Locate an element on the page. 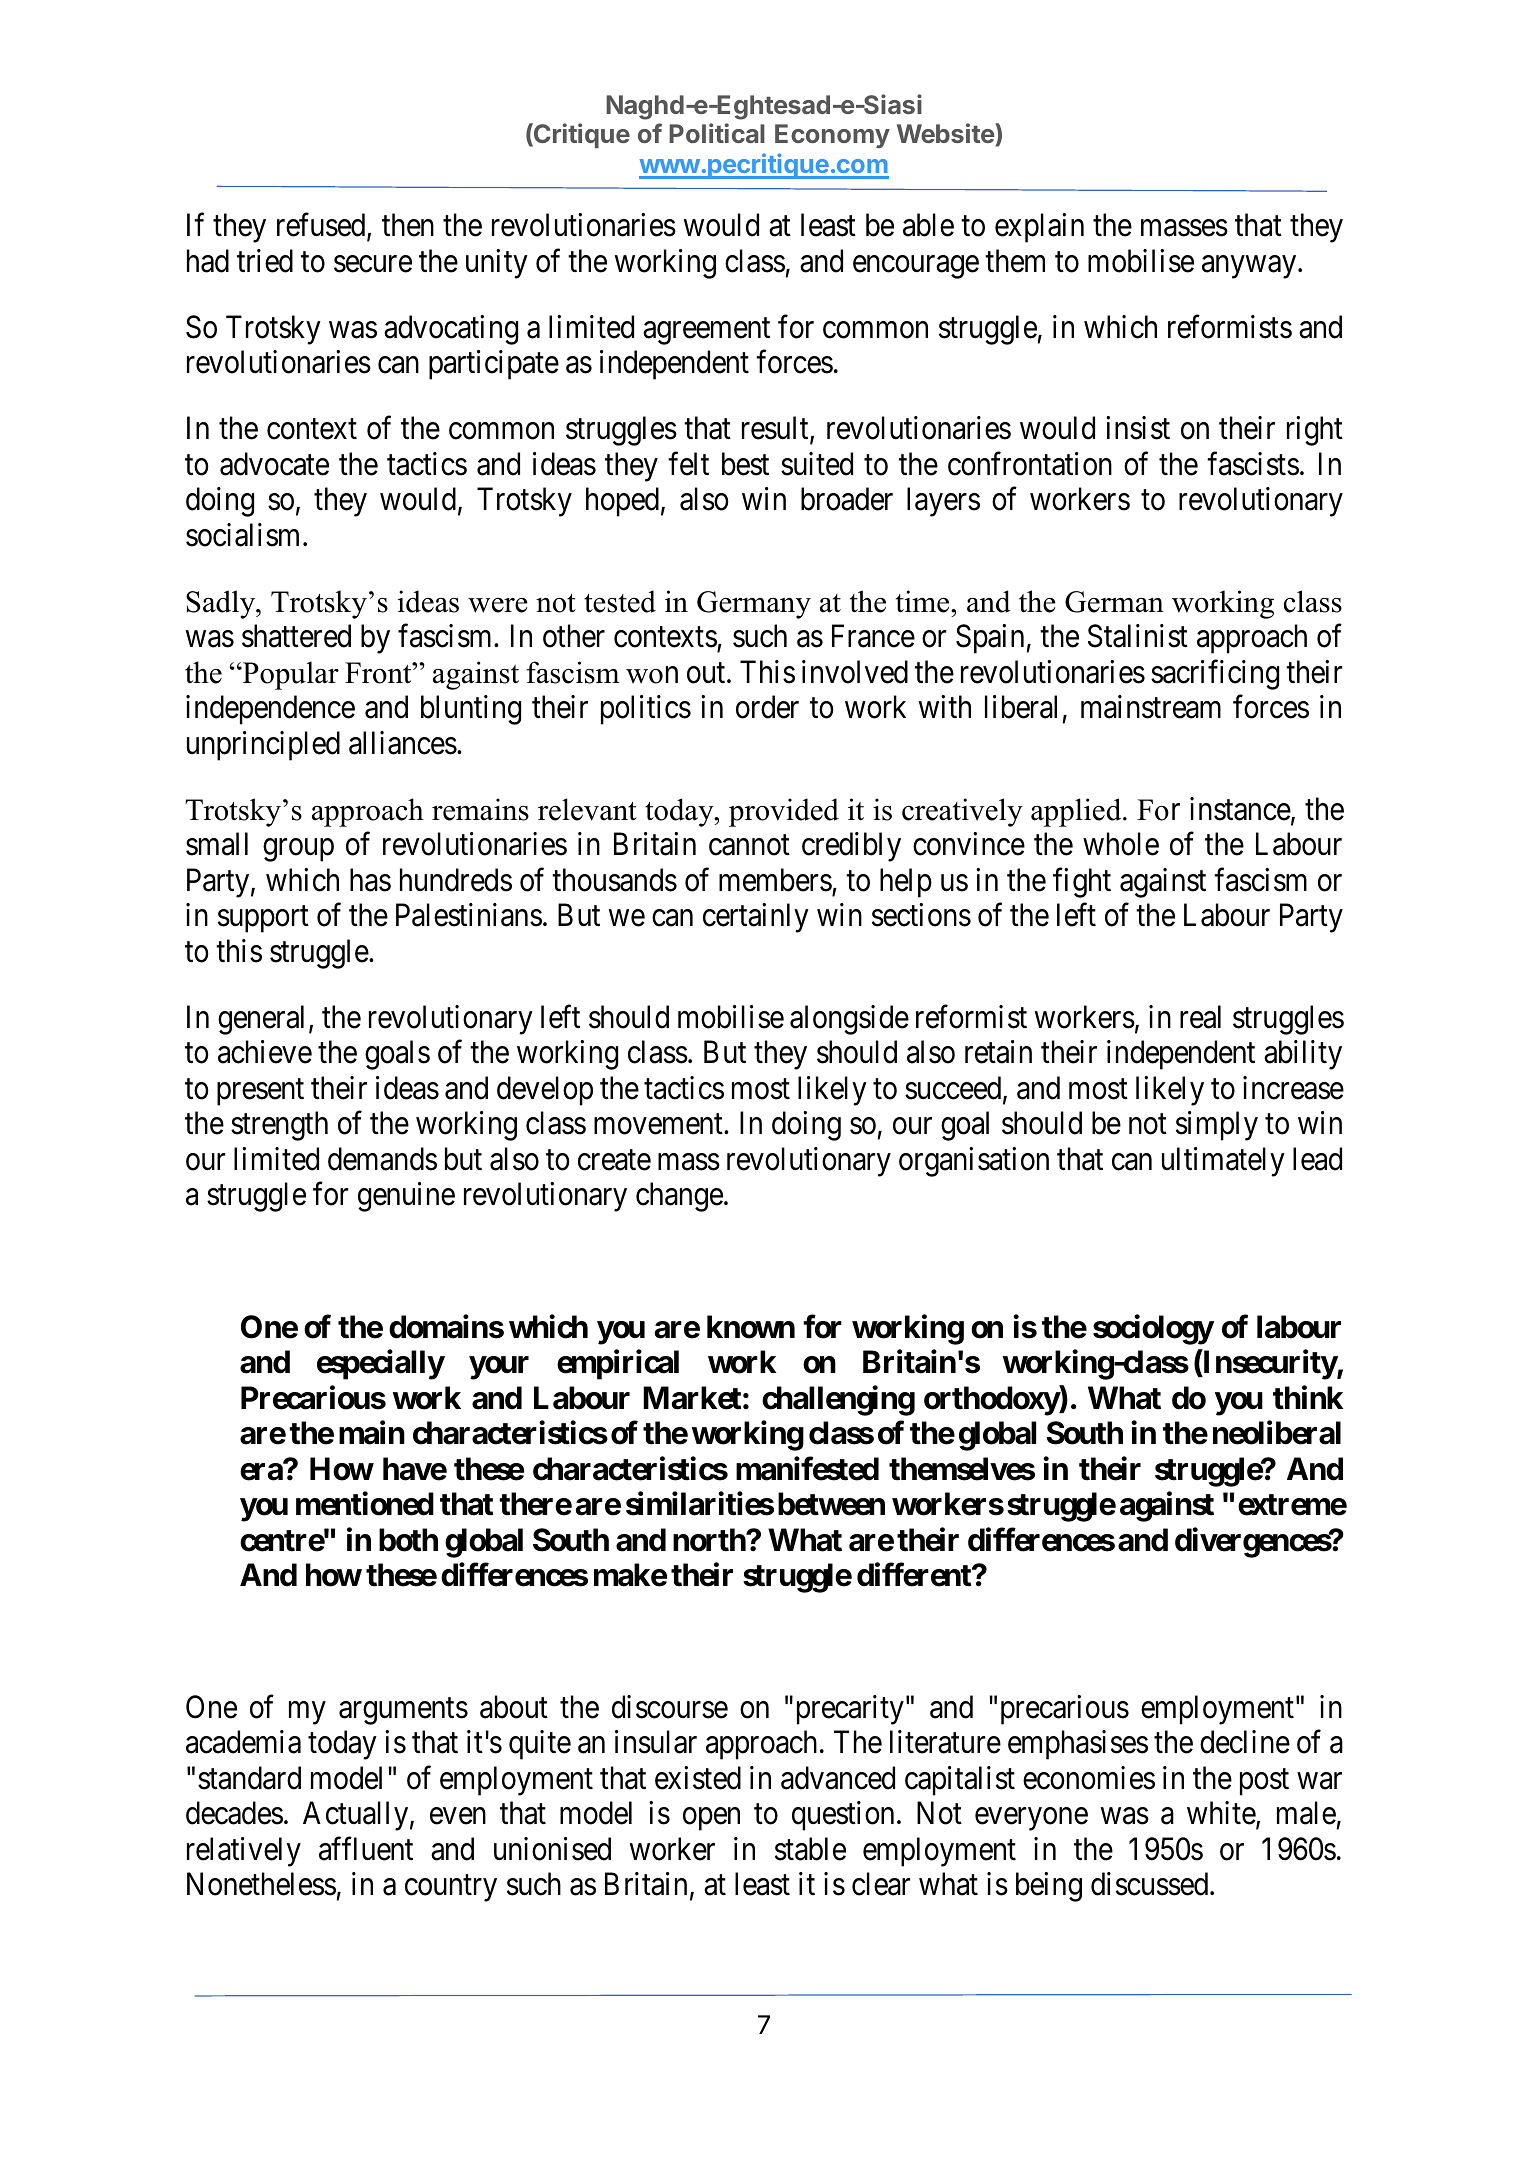 The image size is (1528, 2161). genuine is located at coordinates (406, 1197).
